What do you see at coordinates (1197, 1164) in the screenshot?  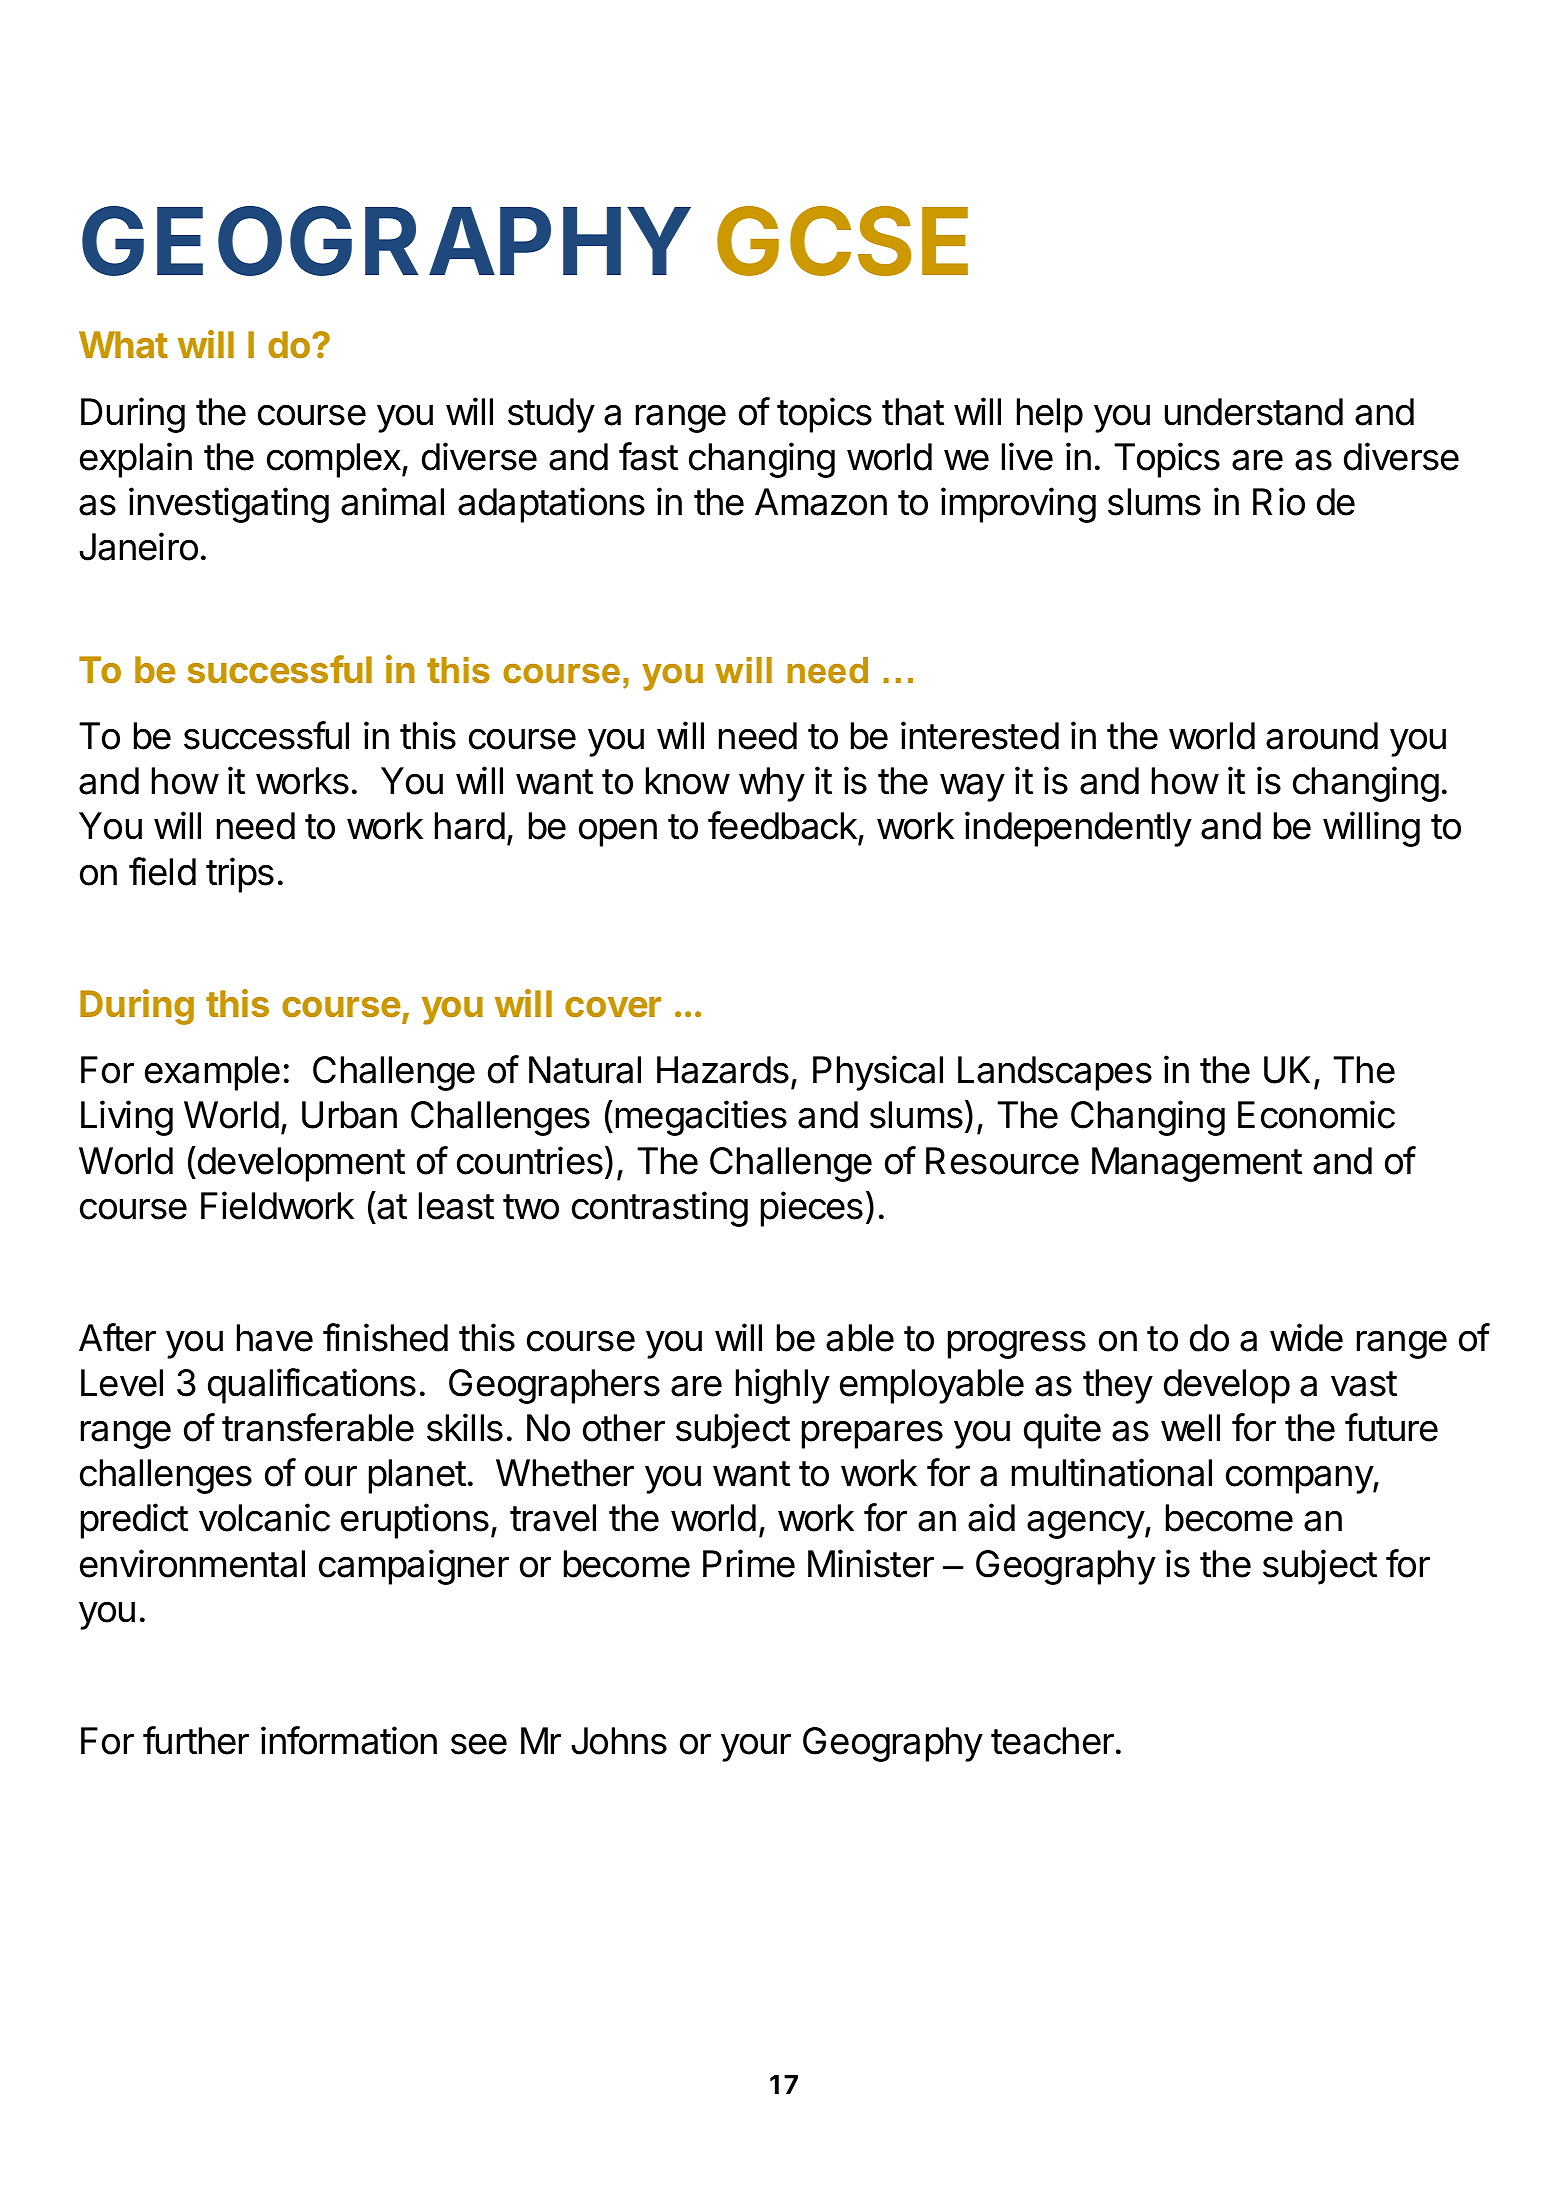 I see `Management` at bounding box center [1197, 1164].
